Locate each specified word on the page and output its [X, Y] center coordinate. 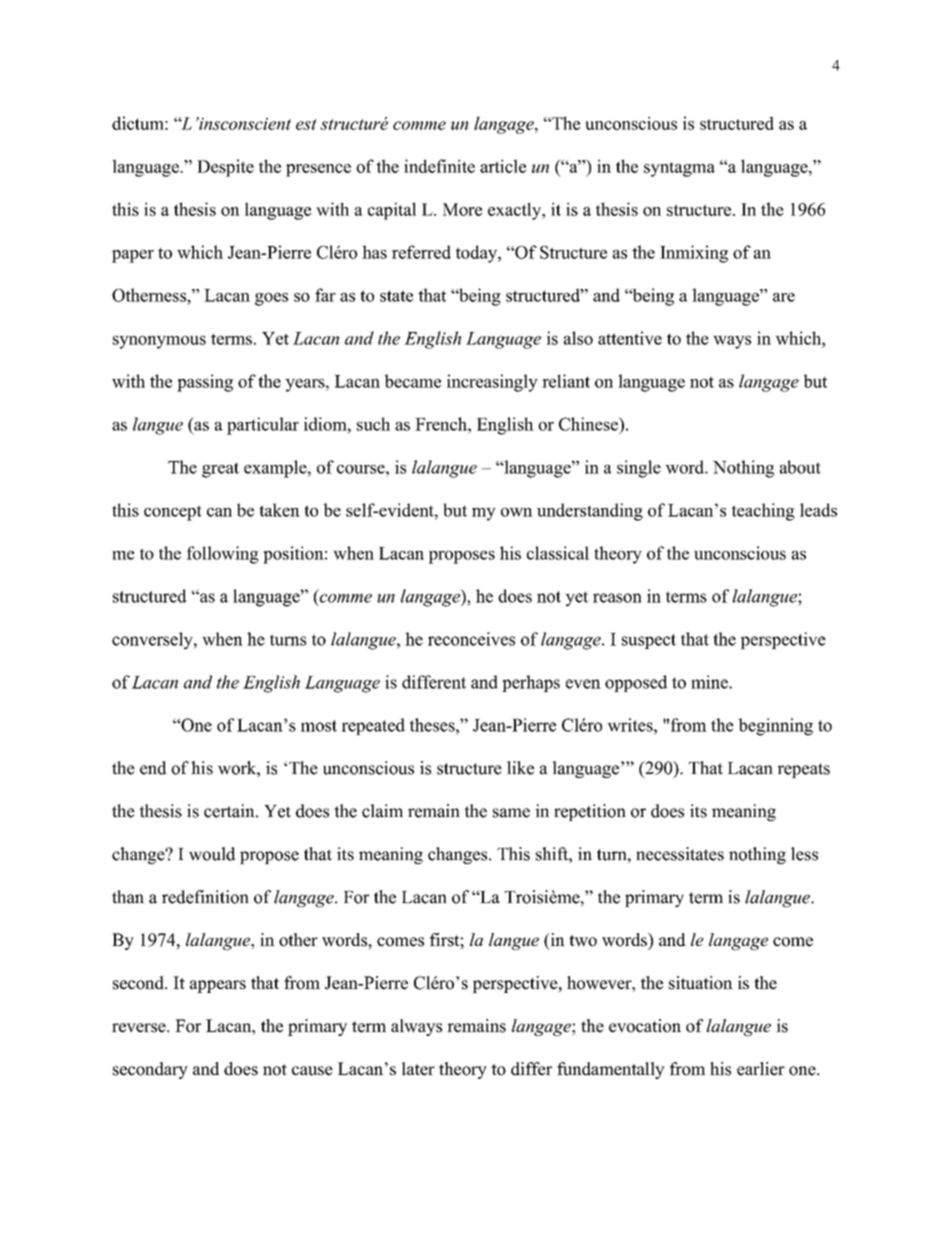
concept [173, 513]
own [517, 512]
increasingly [492, 383]
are [784, 297]
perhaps [531, 683]
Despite [225, 168]
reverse [140, 1028]
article [503, 166]
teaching [763, 512]
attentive [630, 338]
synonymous [159, 342]
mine [710, 682]
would [212, 854]
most [319, 726]
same [511, 813]
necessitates [680, 854]
